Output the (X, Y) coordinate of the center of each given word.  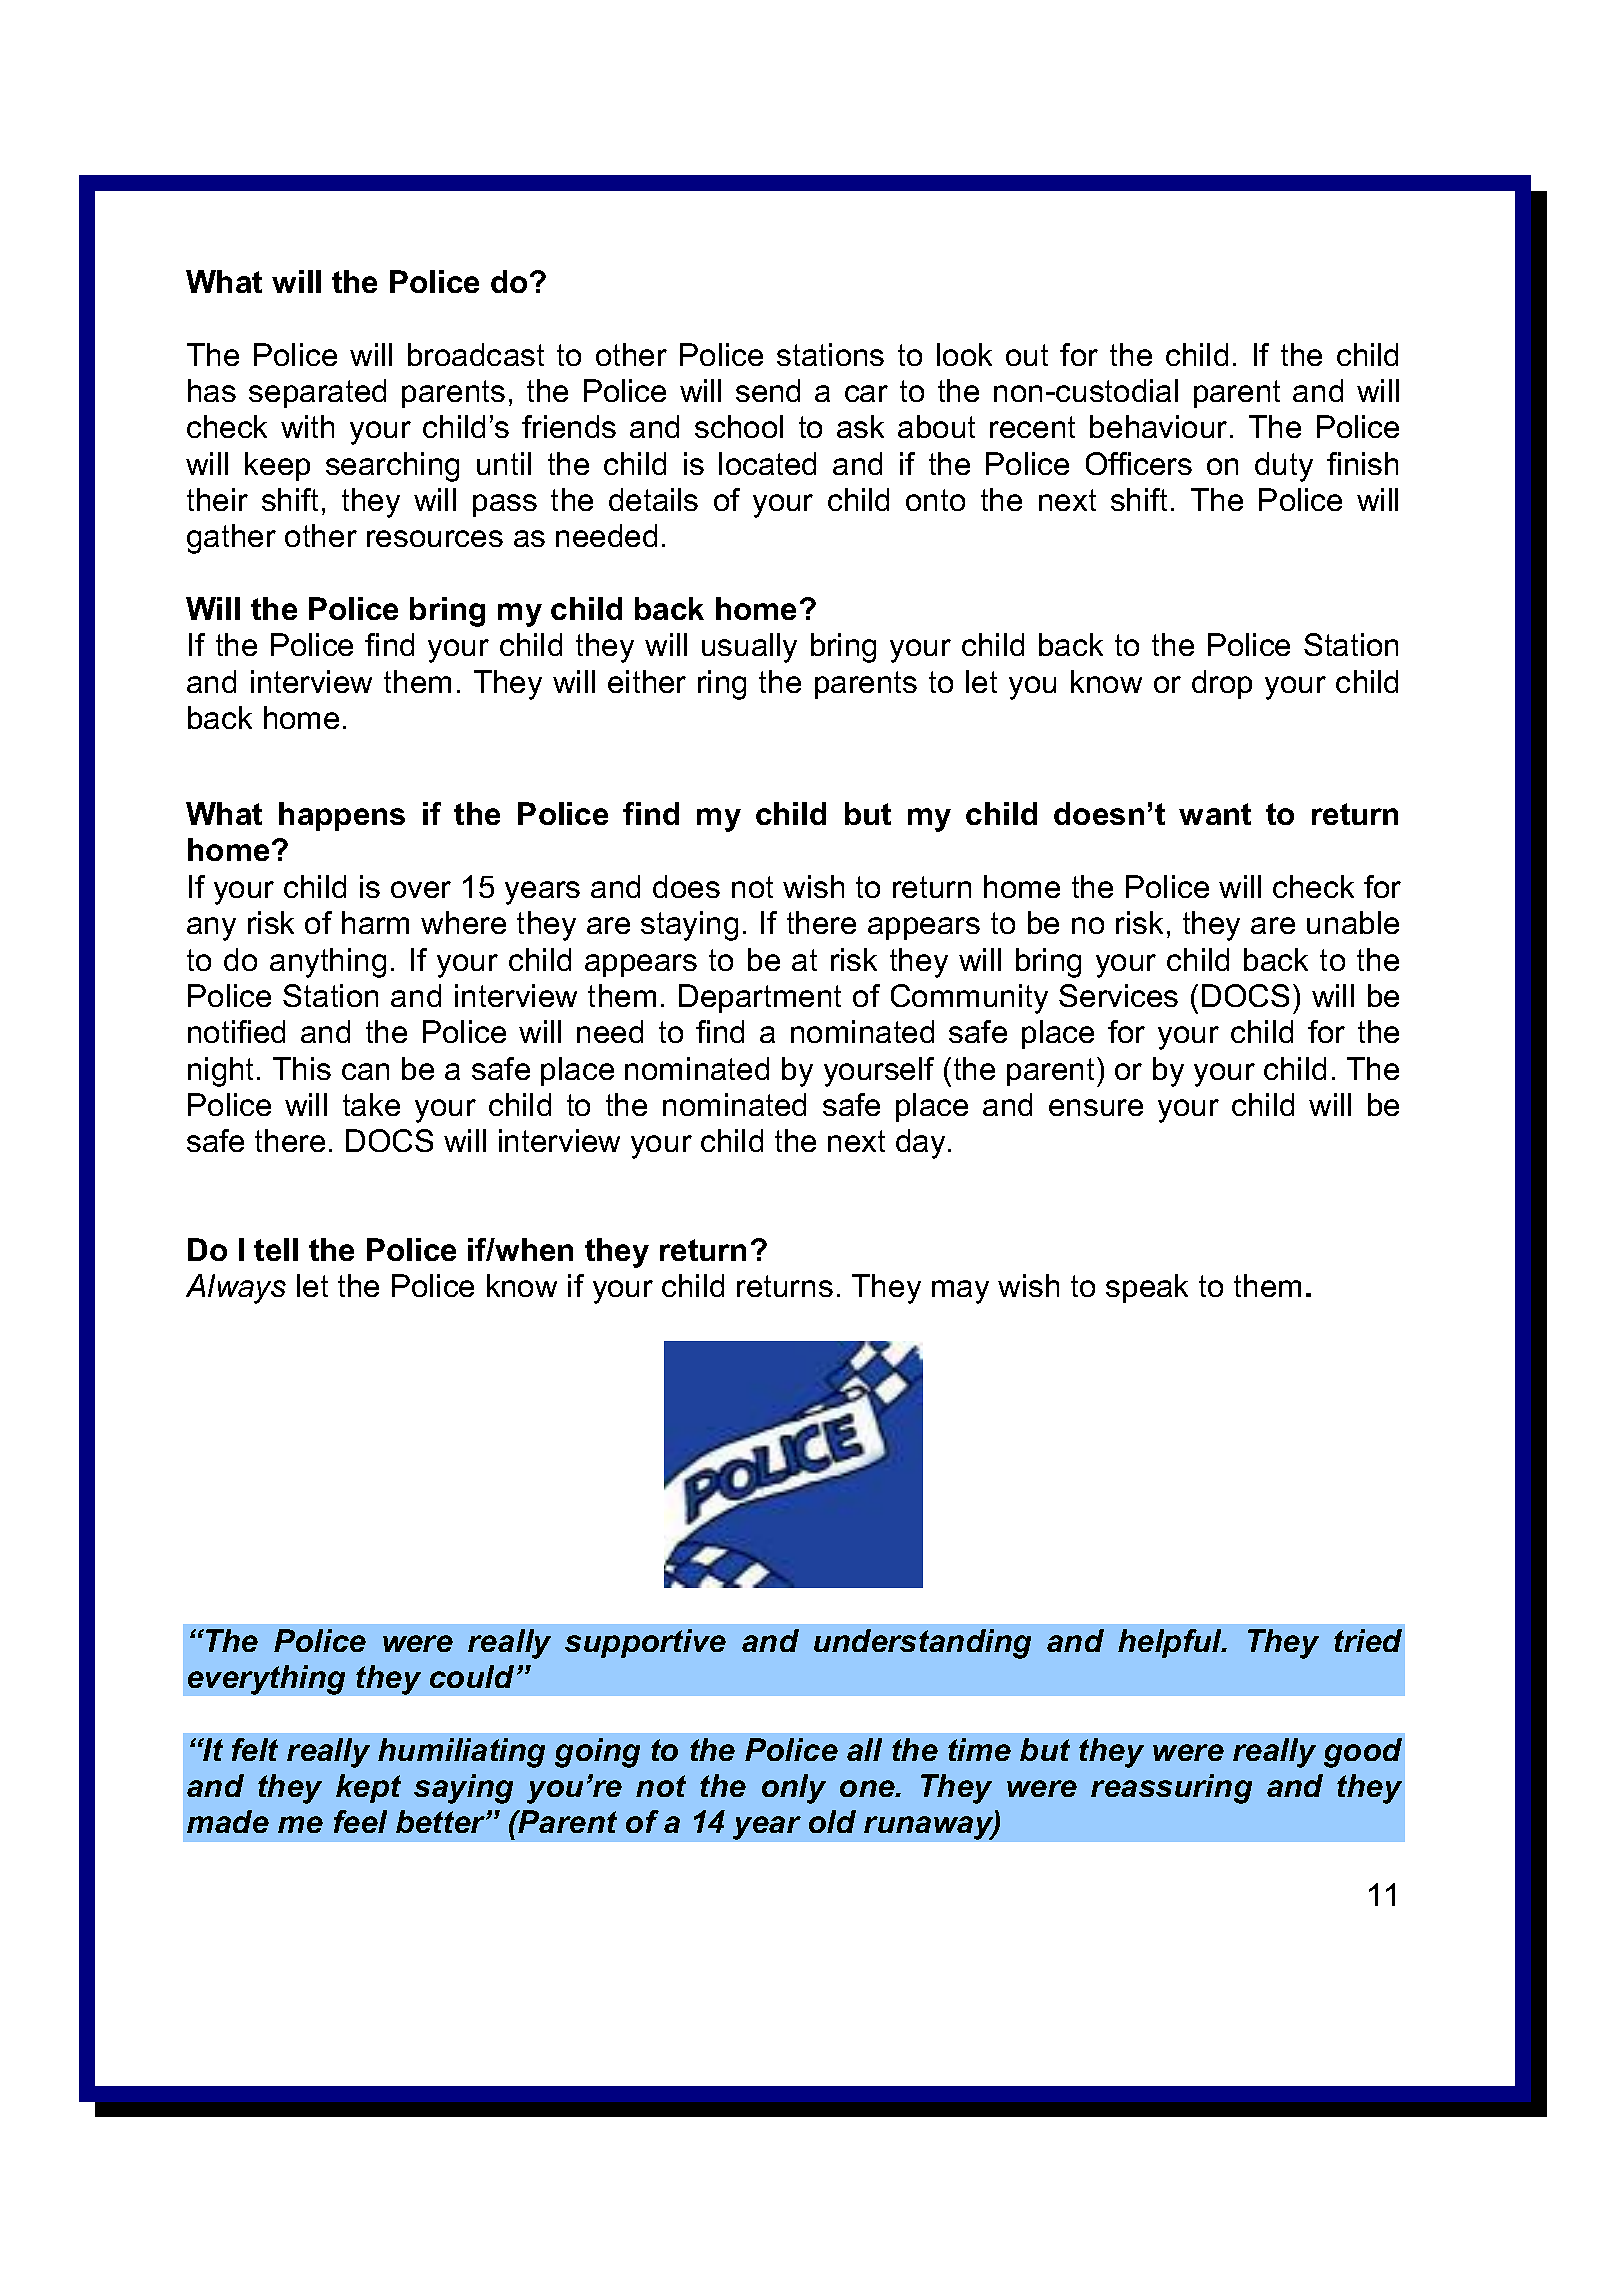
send (768, 390)
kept (368, 1788)
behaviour (1158, 426)
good (1363, 1753)
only (794, 1789)
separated (317, 393)
